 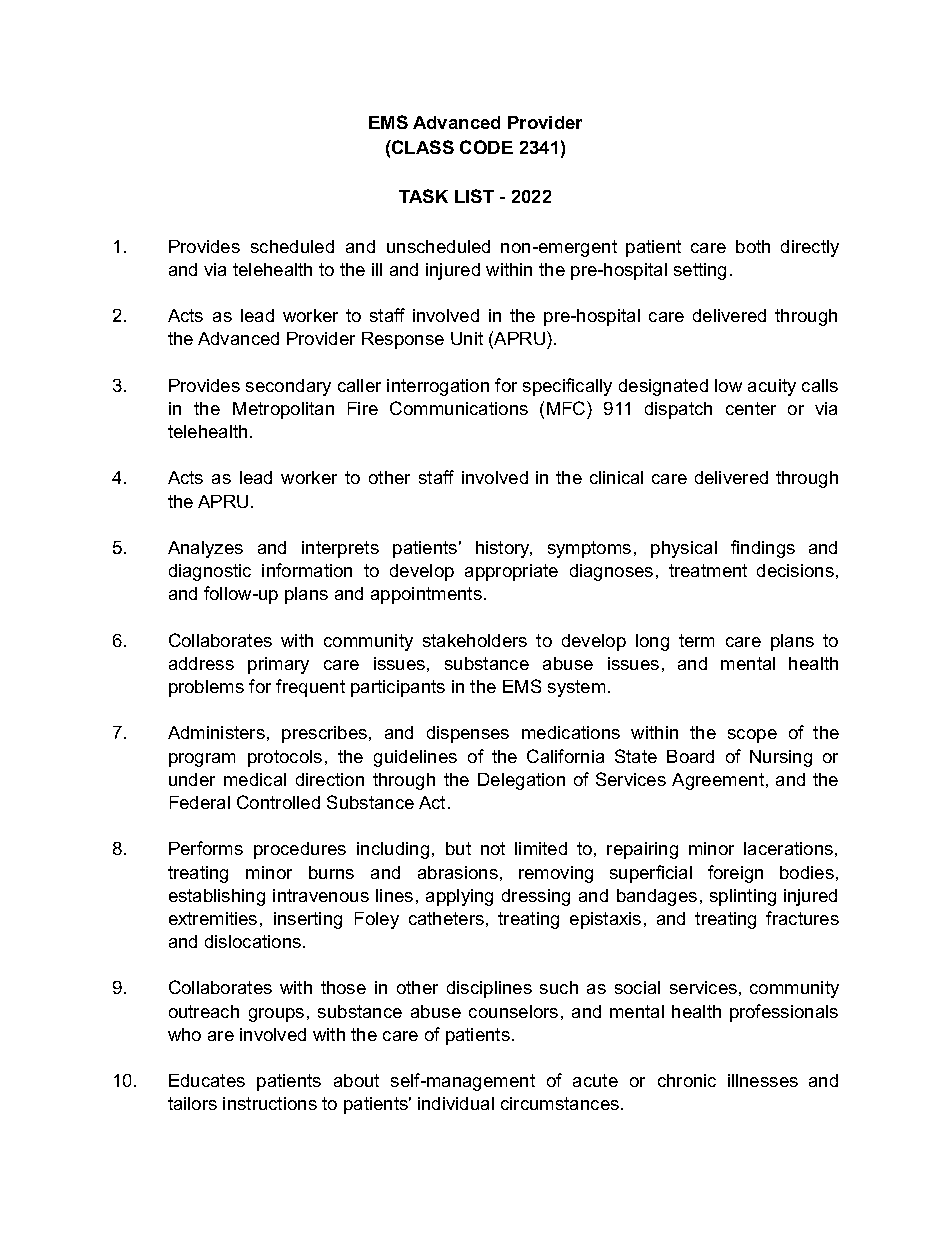 I want to click on not, so click(x=493, y=848).
